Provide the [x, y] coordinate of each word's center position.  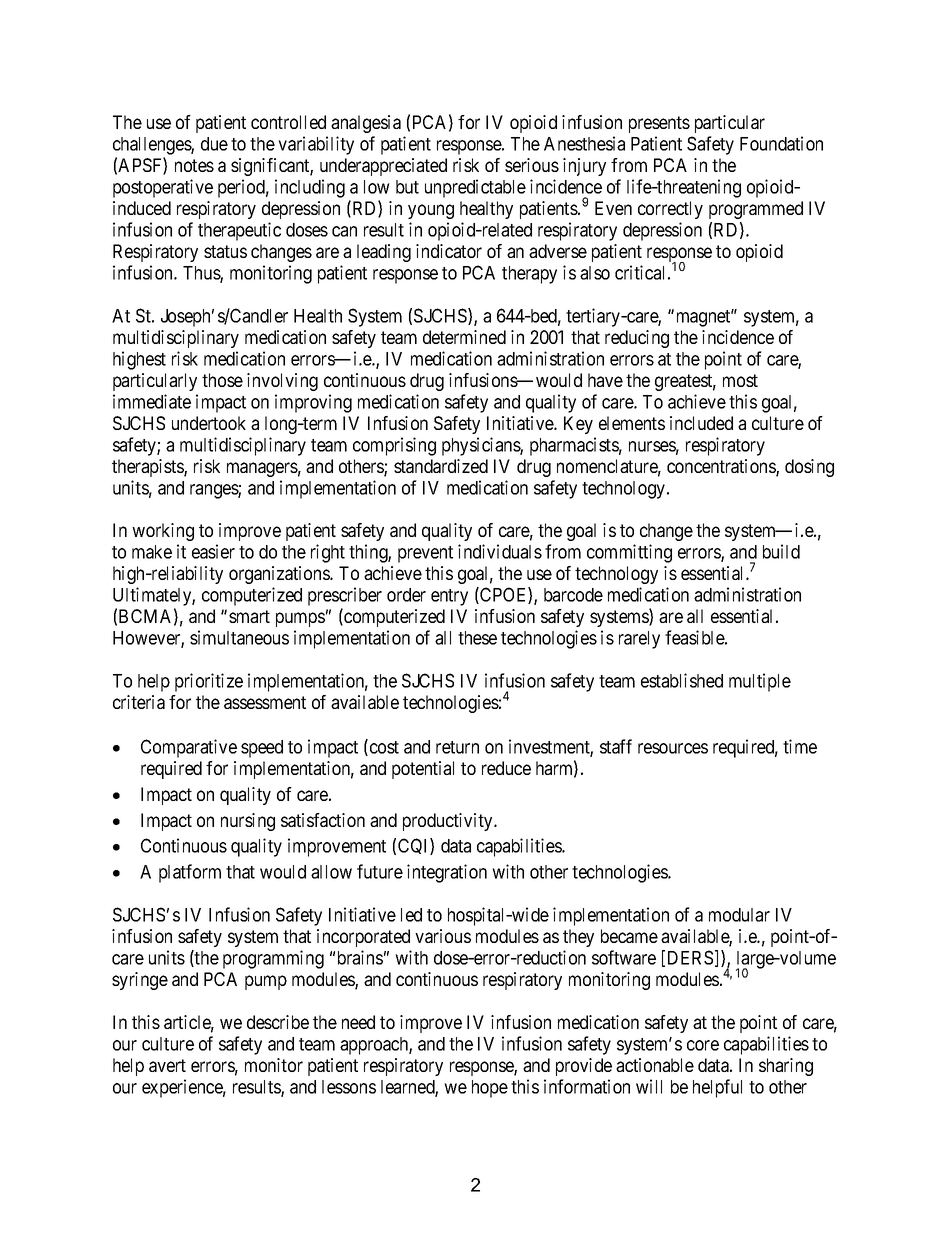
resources [673, 748]
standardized [441, 466]
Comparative [189, 748]
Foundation [781, 143]
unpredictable [475, 188]
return [457, 747]
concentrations [722, 467]
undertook [209, 423]
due [214, 144]
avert [167, 1065]
